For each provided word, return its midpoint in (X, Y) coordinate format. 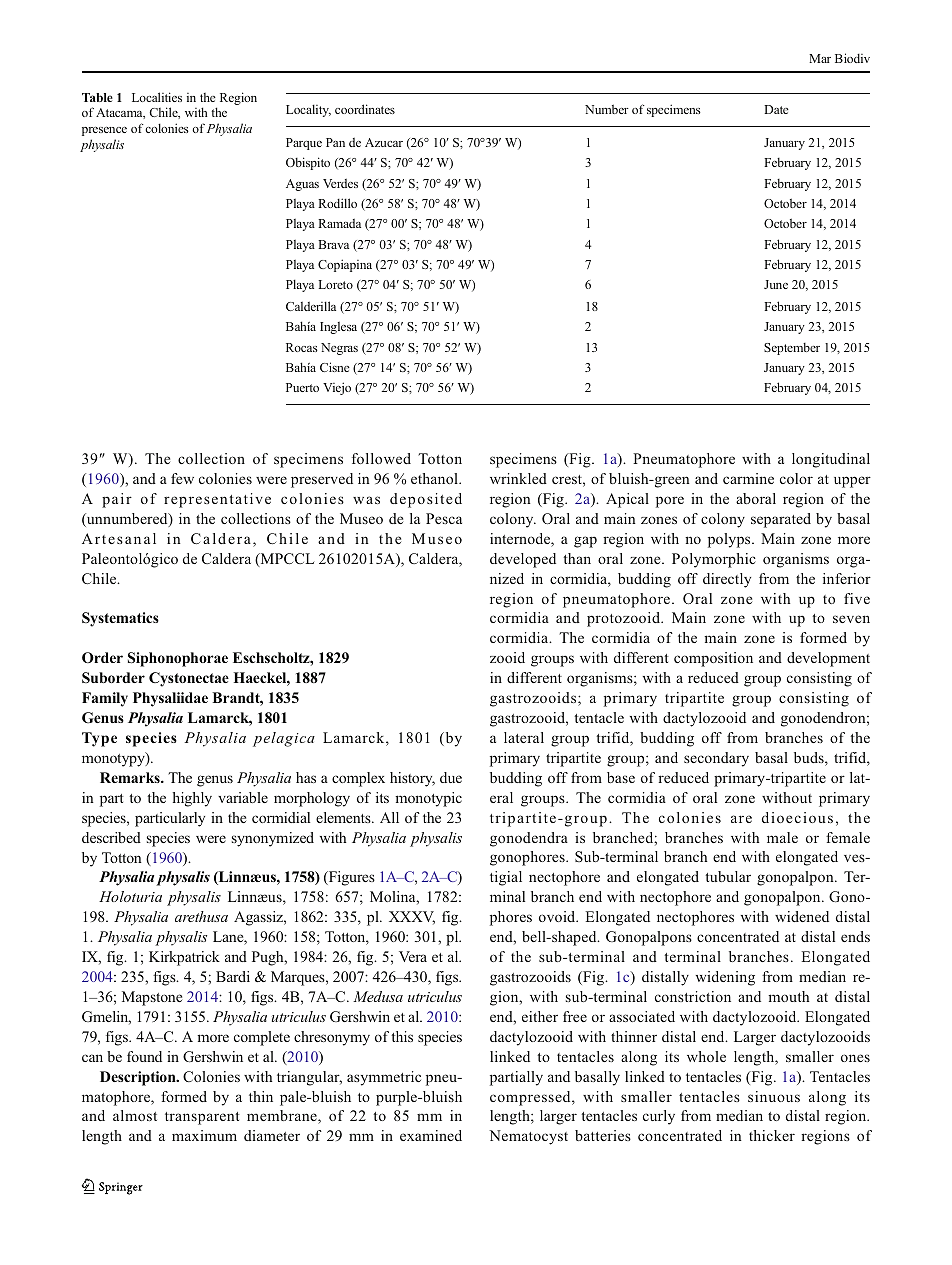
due (451, 777)
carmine (748, 478)
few (182, 478)
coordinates (365, 109)
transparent (202, 1118)
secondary (716, 759)
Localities (157, 97)
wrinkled (518, 478)
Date (776, 109)
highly (192, 799)
